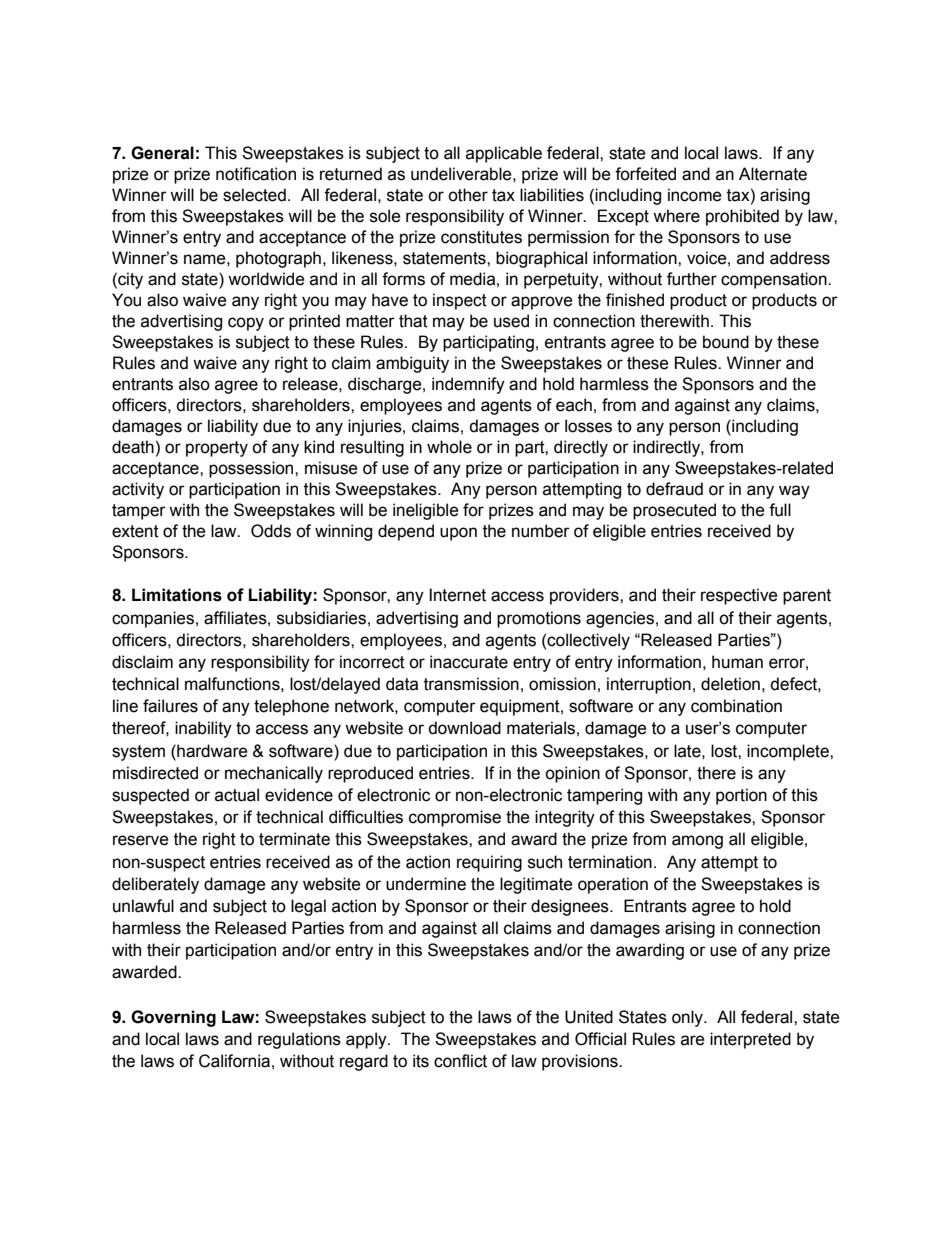 The image size is (952, 1233). Describe the element at coordinates (173, 1018) in the screenshot. I see `Governing` at that location.
